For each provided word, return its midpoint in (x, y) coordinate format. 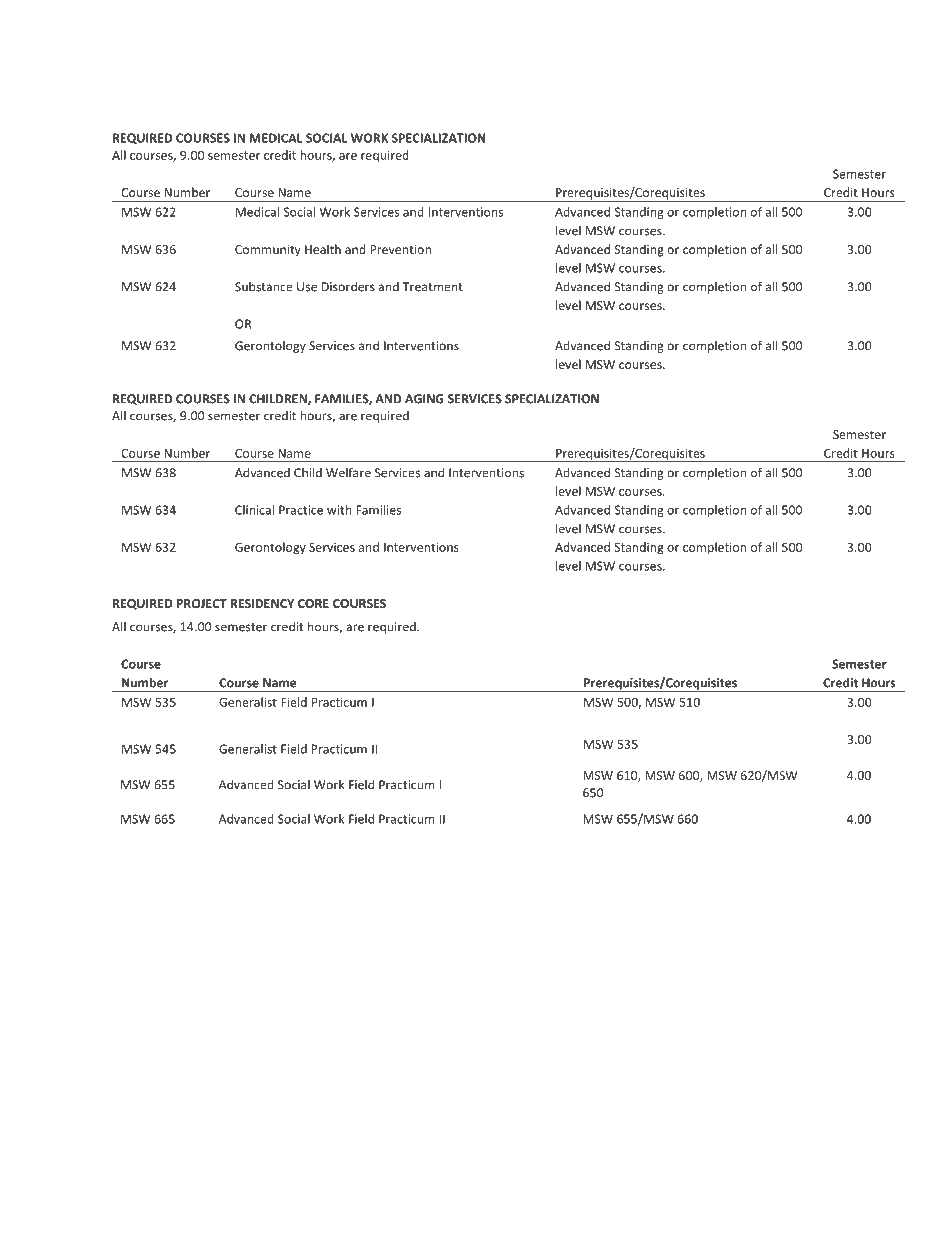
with (339, 510)
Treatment (433, 287)
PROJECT (201, 603)
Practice (301, 510)
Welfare (348, 472)
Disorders (348, 287)
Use (307, 287)
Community (268, 251)
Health (323, 249)
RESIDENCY (262, 603)
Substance (264, 287)
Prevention (400, 249)
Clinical (254, 510)
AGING (424, 399)
